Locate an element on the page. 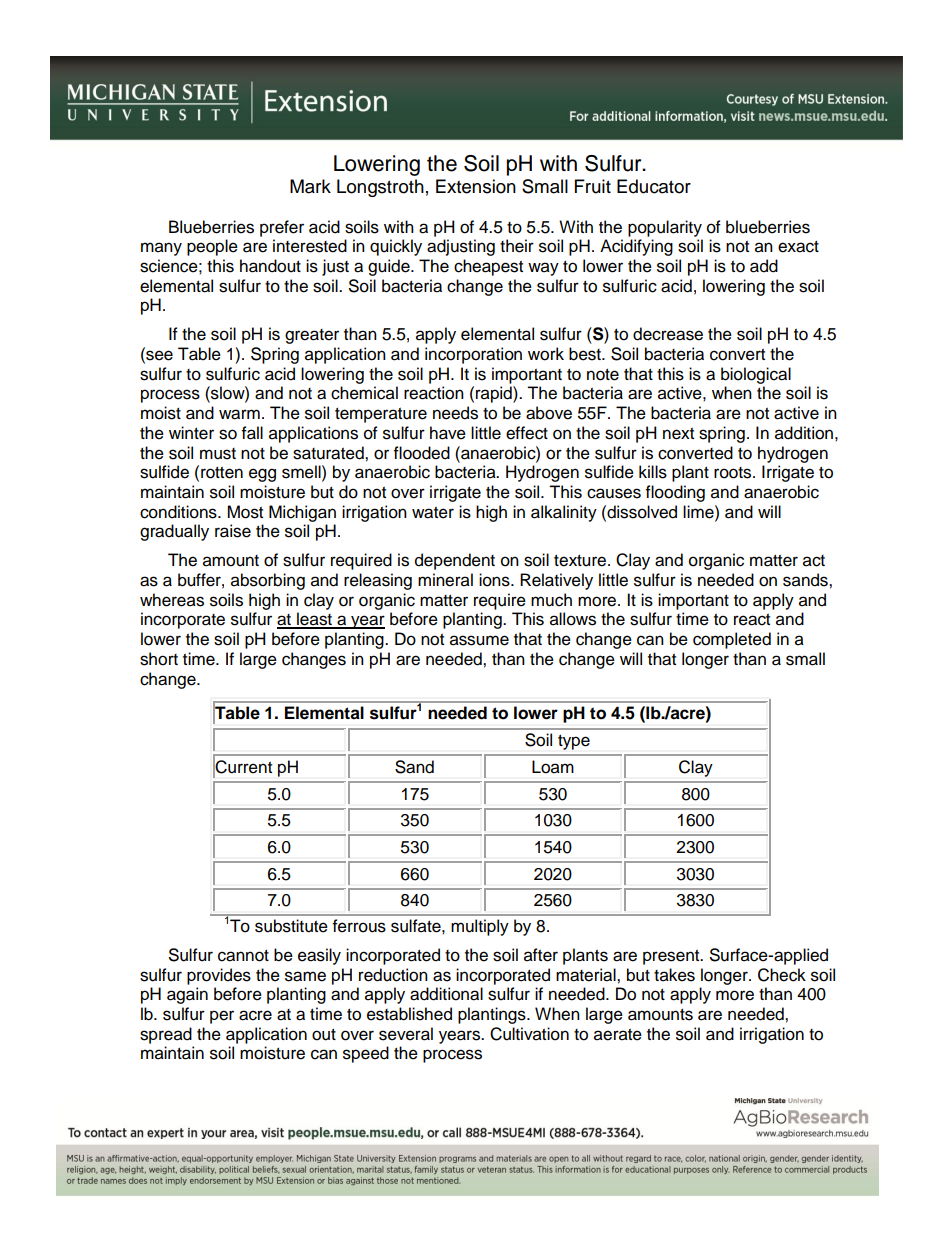 The height and width of the image is (1233, 952). type is located at coordinates (574, 742).
